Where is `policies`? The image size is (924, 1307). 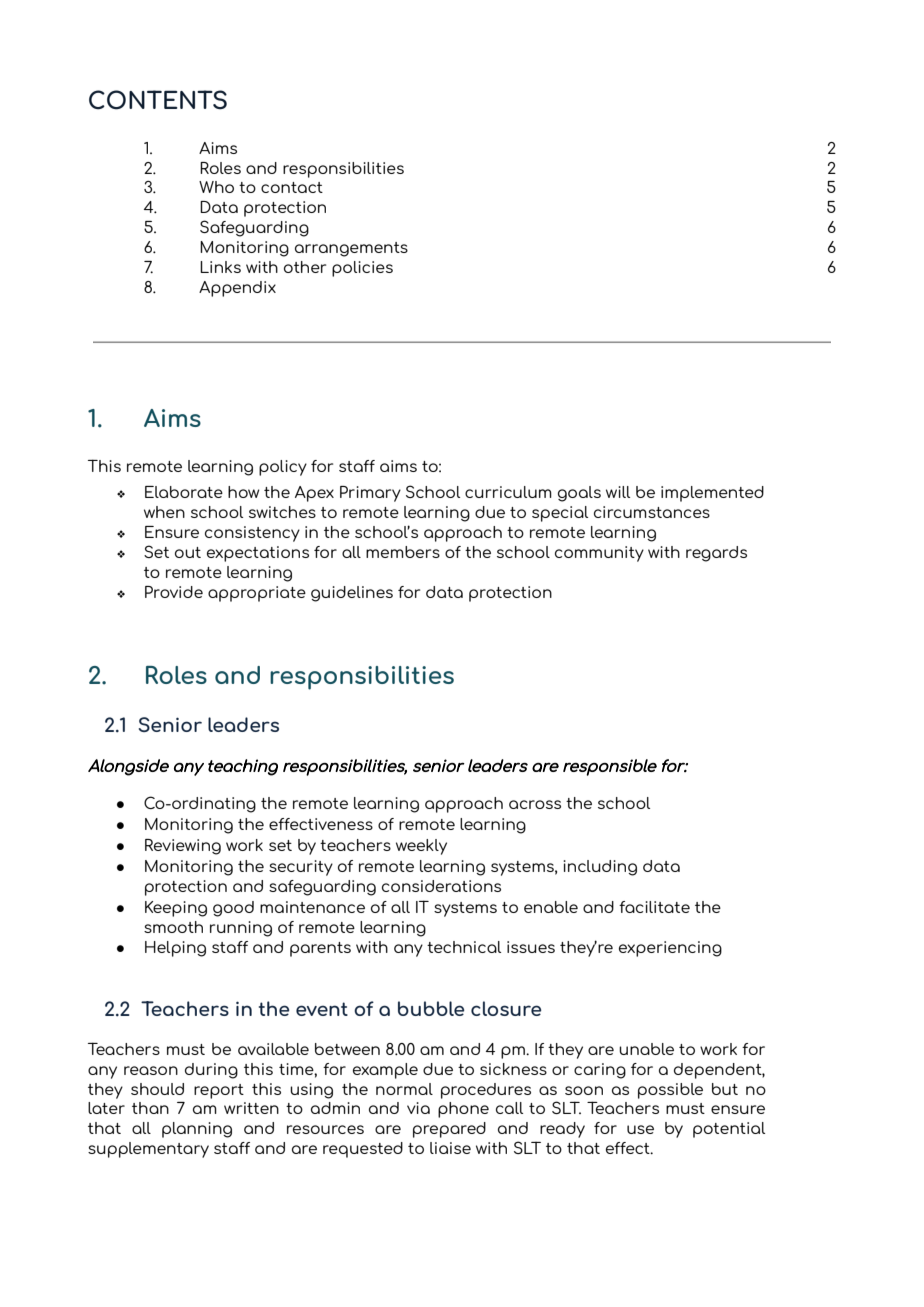 policies is located at coordinates (362, 269).
